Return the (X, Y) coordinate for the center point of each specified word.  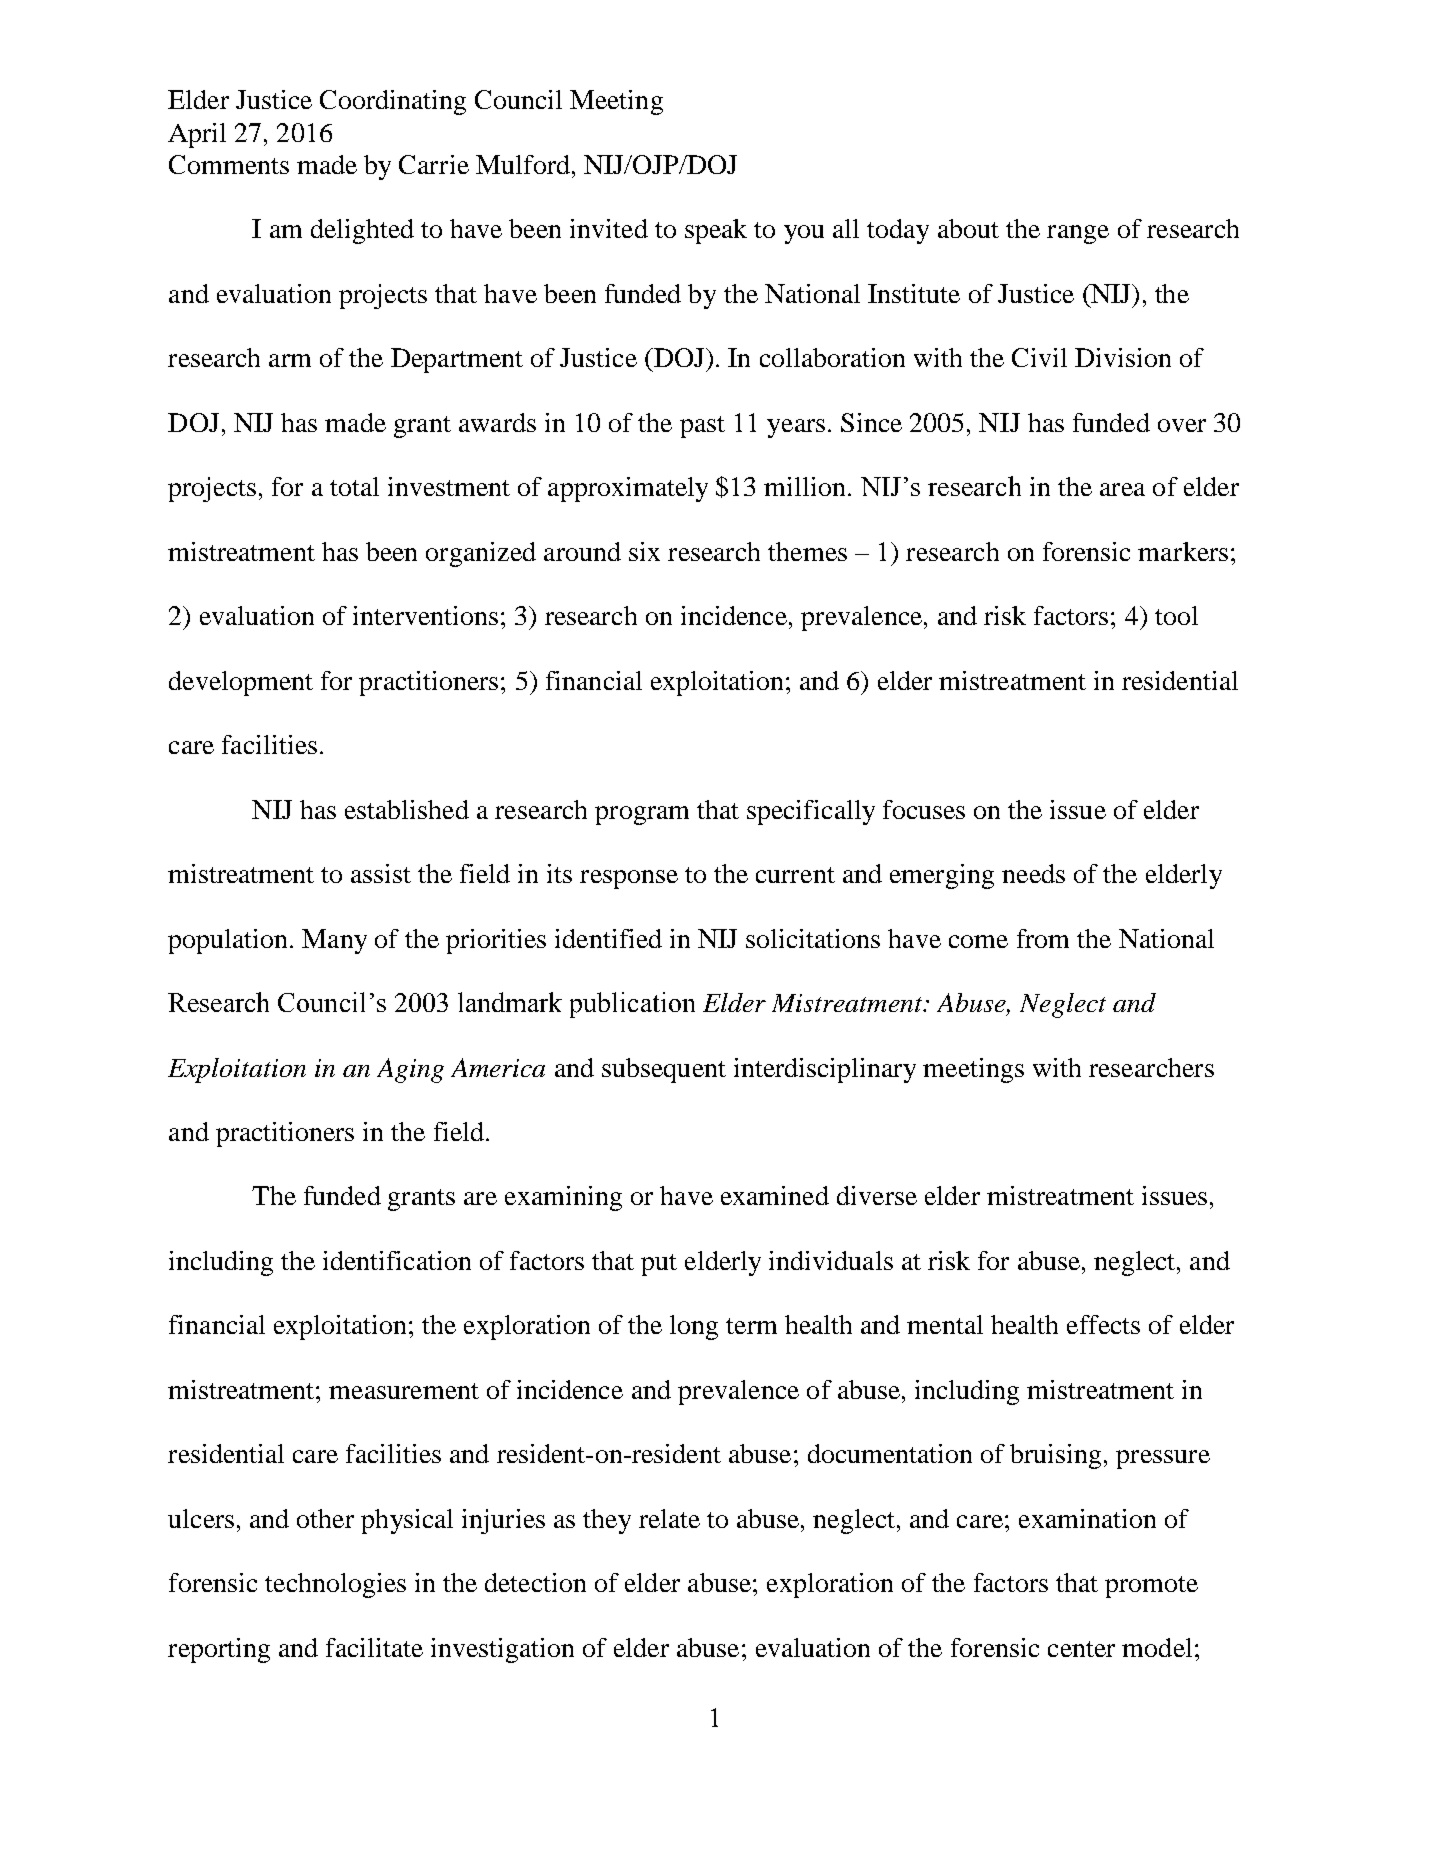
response (629, 879)
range (1078, 234)
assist (381, 873)
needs (1033, 873)
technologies (335, 1585)
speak (716, 231)
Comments (229, 164)
